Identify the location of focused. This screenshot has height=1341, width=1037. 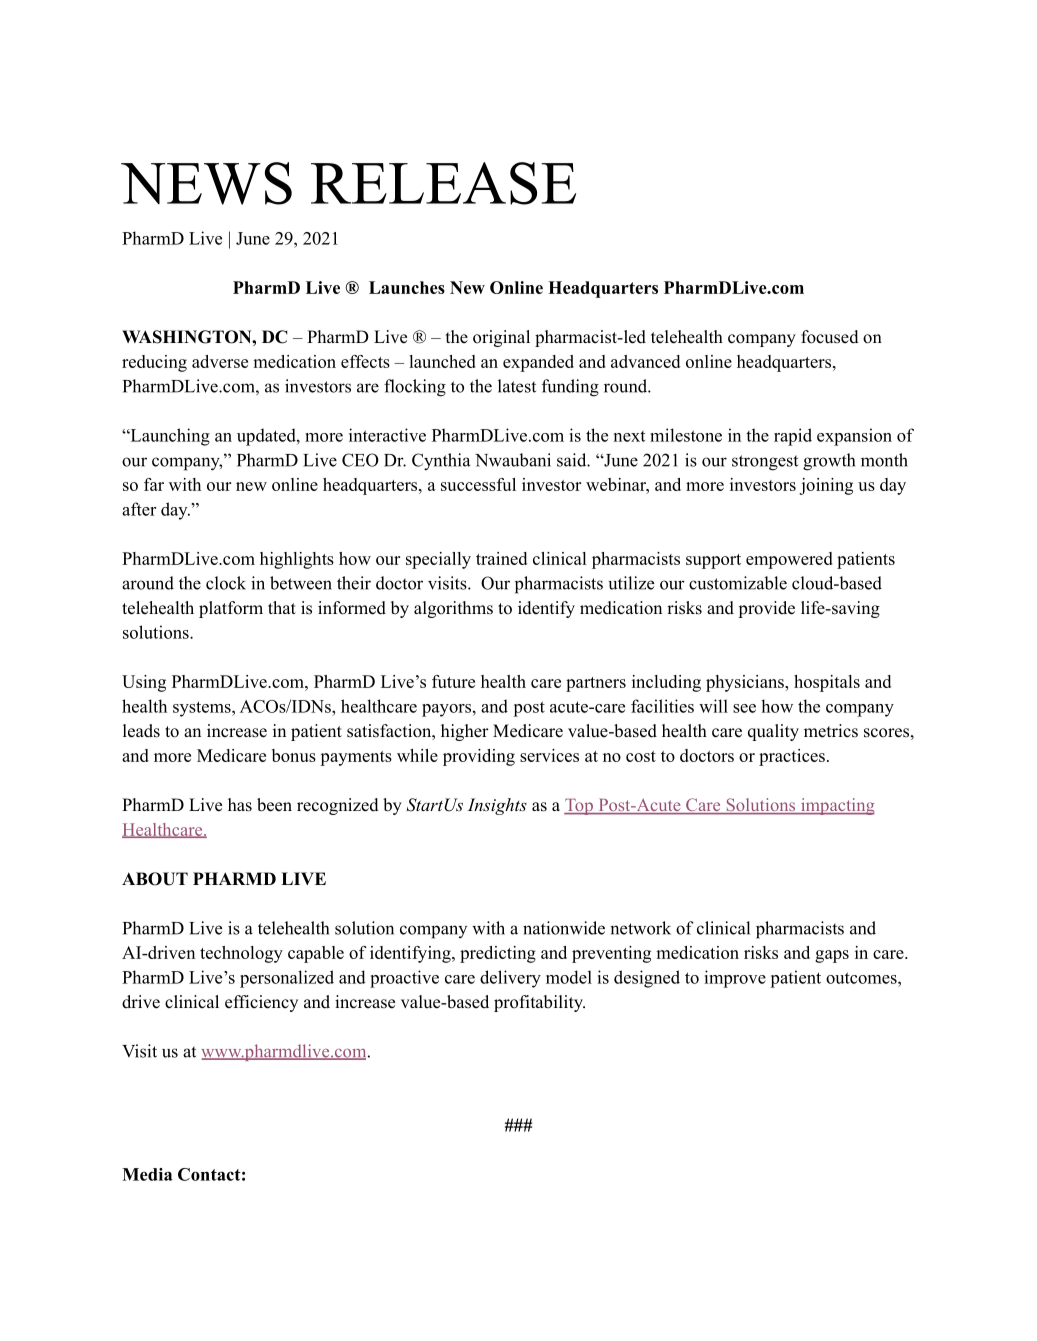
(830, 337).
